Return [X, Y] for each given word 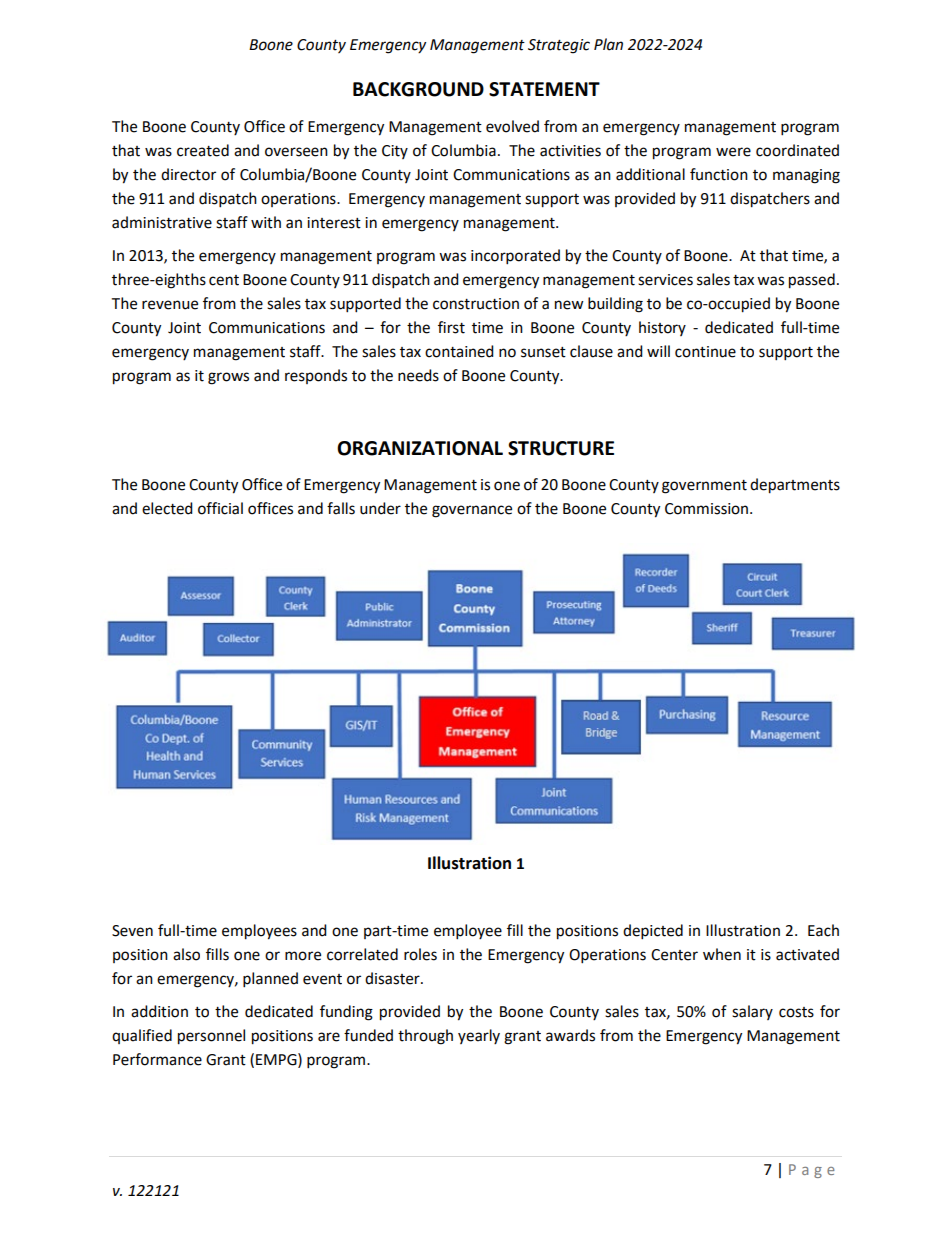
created [203, 150]
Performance [157, 1059]
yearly [479, 1036]
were [733, 152]
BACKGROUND [418, 89]
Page [812, 1171]
